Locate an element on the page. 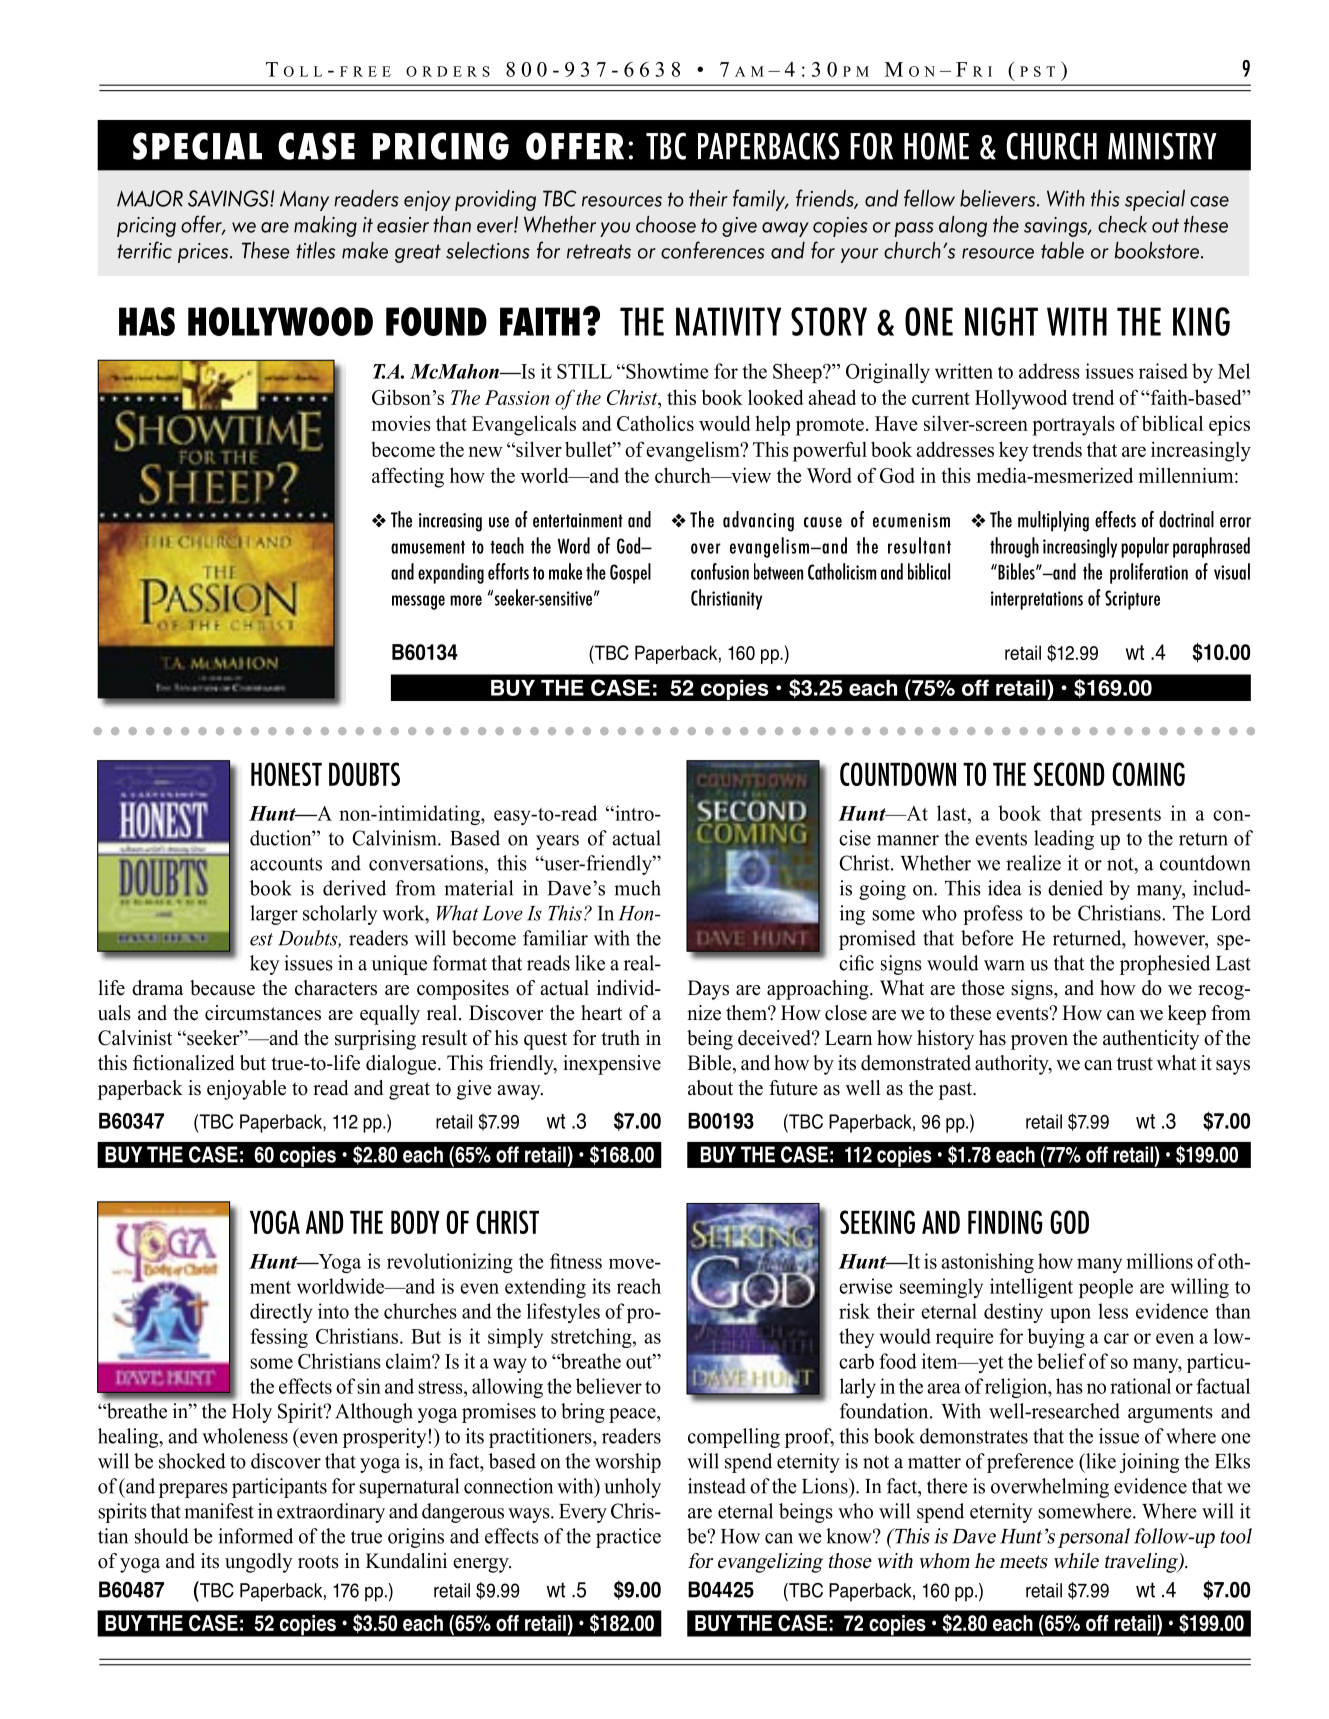  informed is located at coordinates (255, 1536).
